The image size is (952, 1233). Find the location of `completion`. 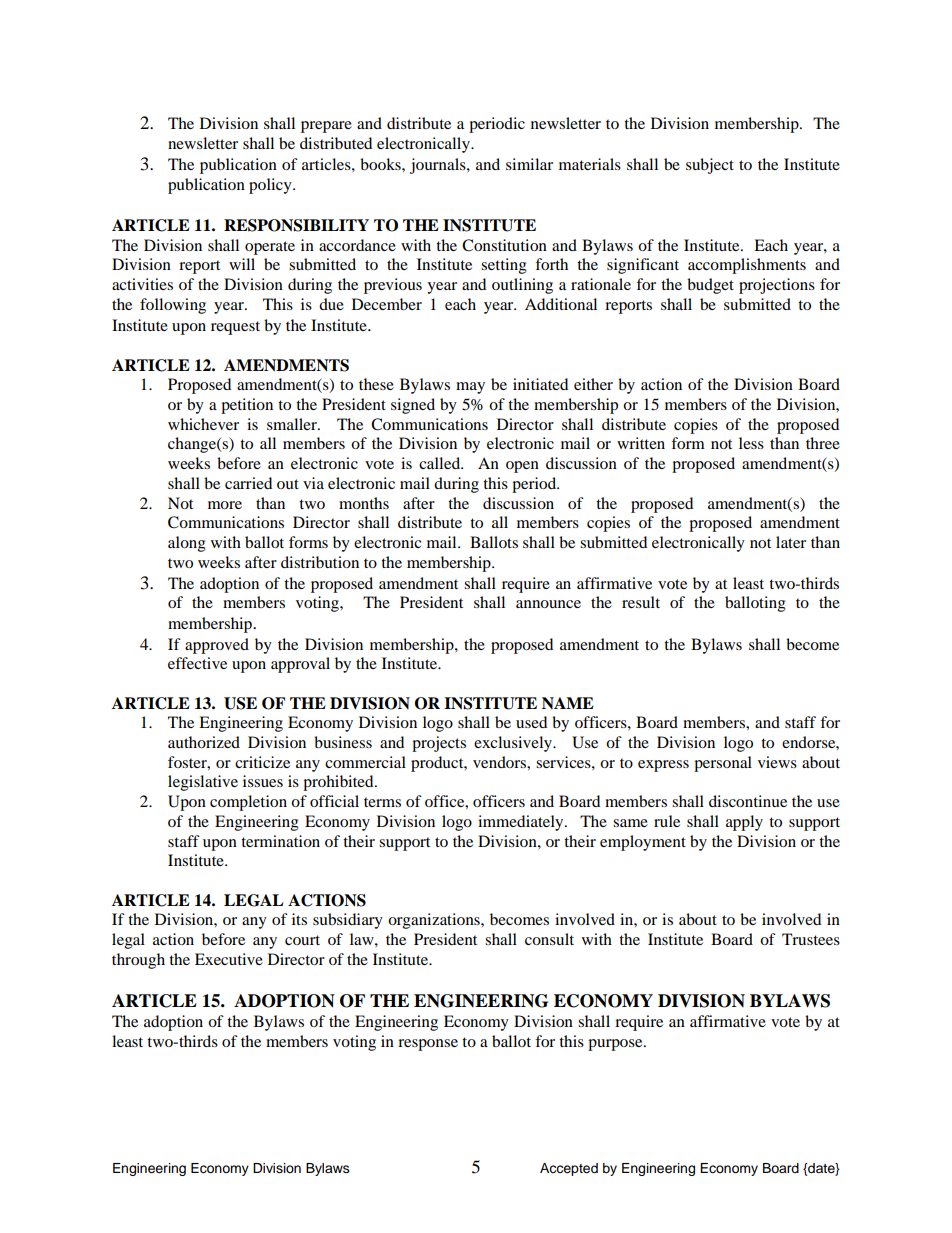

completion is located at coordinates (248, 803).
